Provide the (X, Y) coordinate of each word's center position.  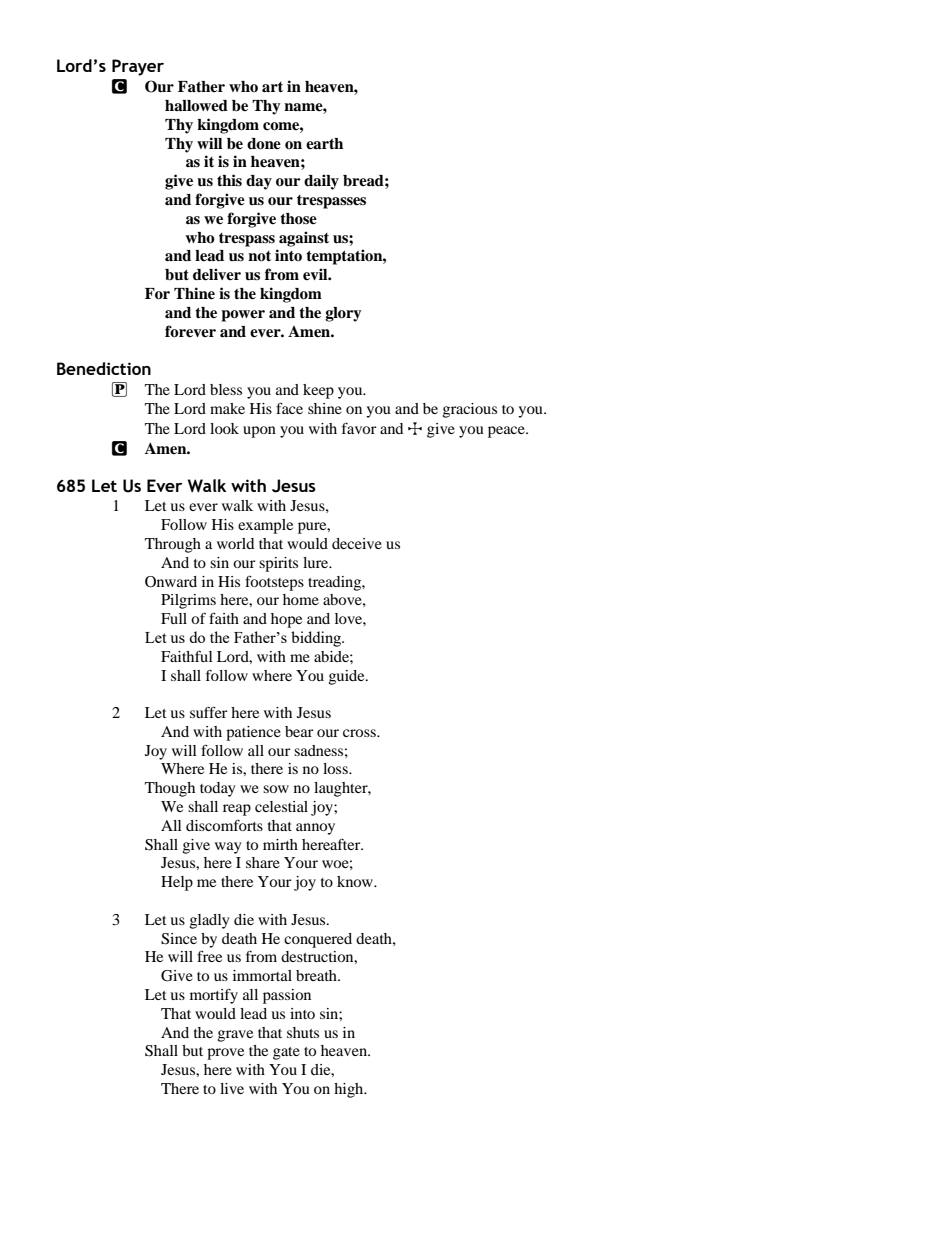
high (350, 1090)
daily (321, 182)
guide (348, 677)
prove (225, 1054)
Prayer (138, 67)
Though (170, 789)
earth (324, 144)
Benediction (104, 368)
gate (286, 1053)
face (289, 408)
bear (299, 731)
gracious (470, 410)
